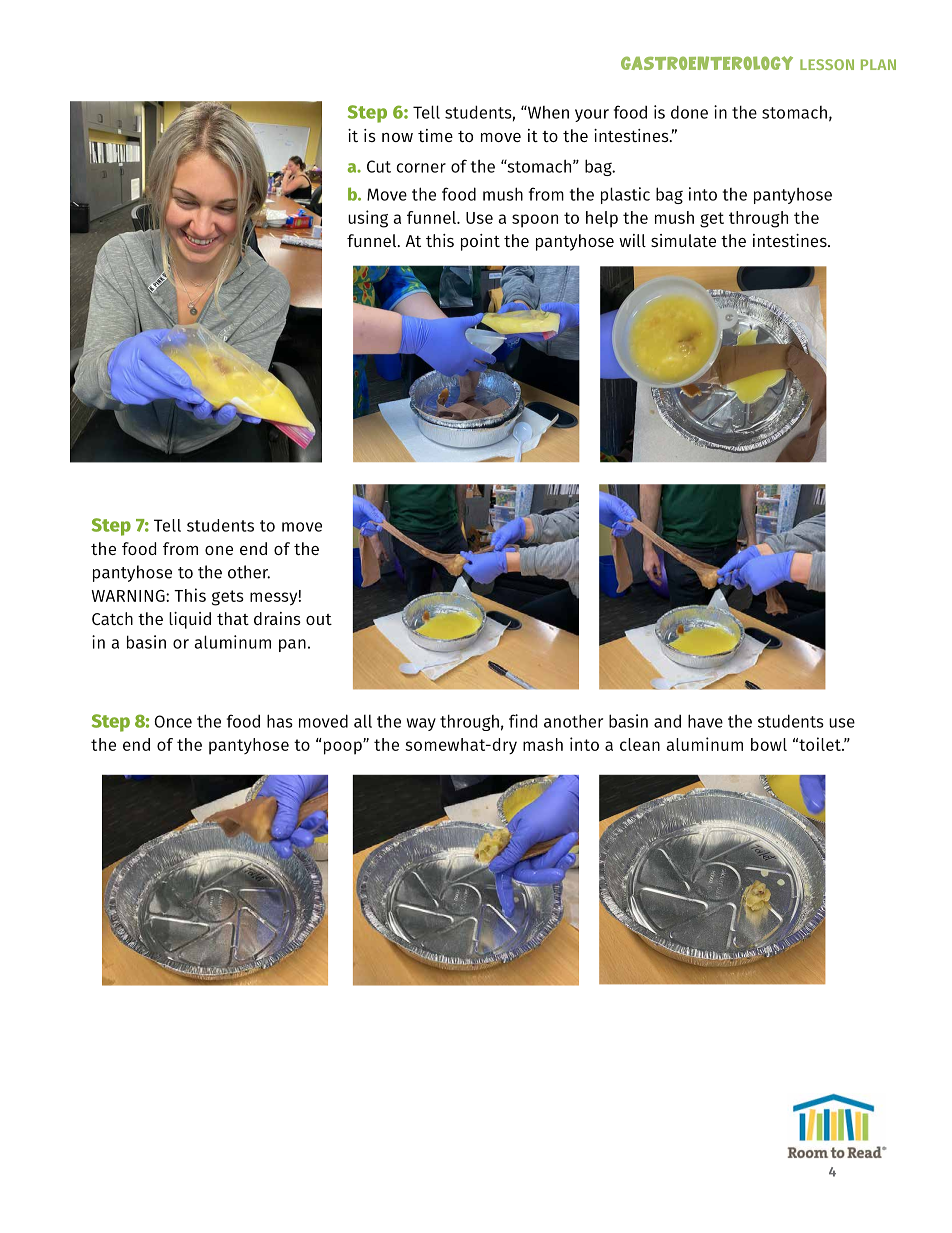 This screenshot has width=952, height=1233. I want to click on Once, so click(173, 721).
